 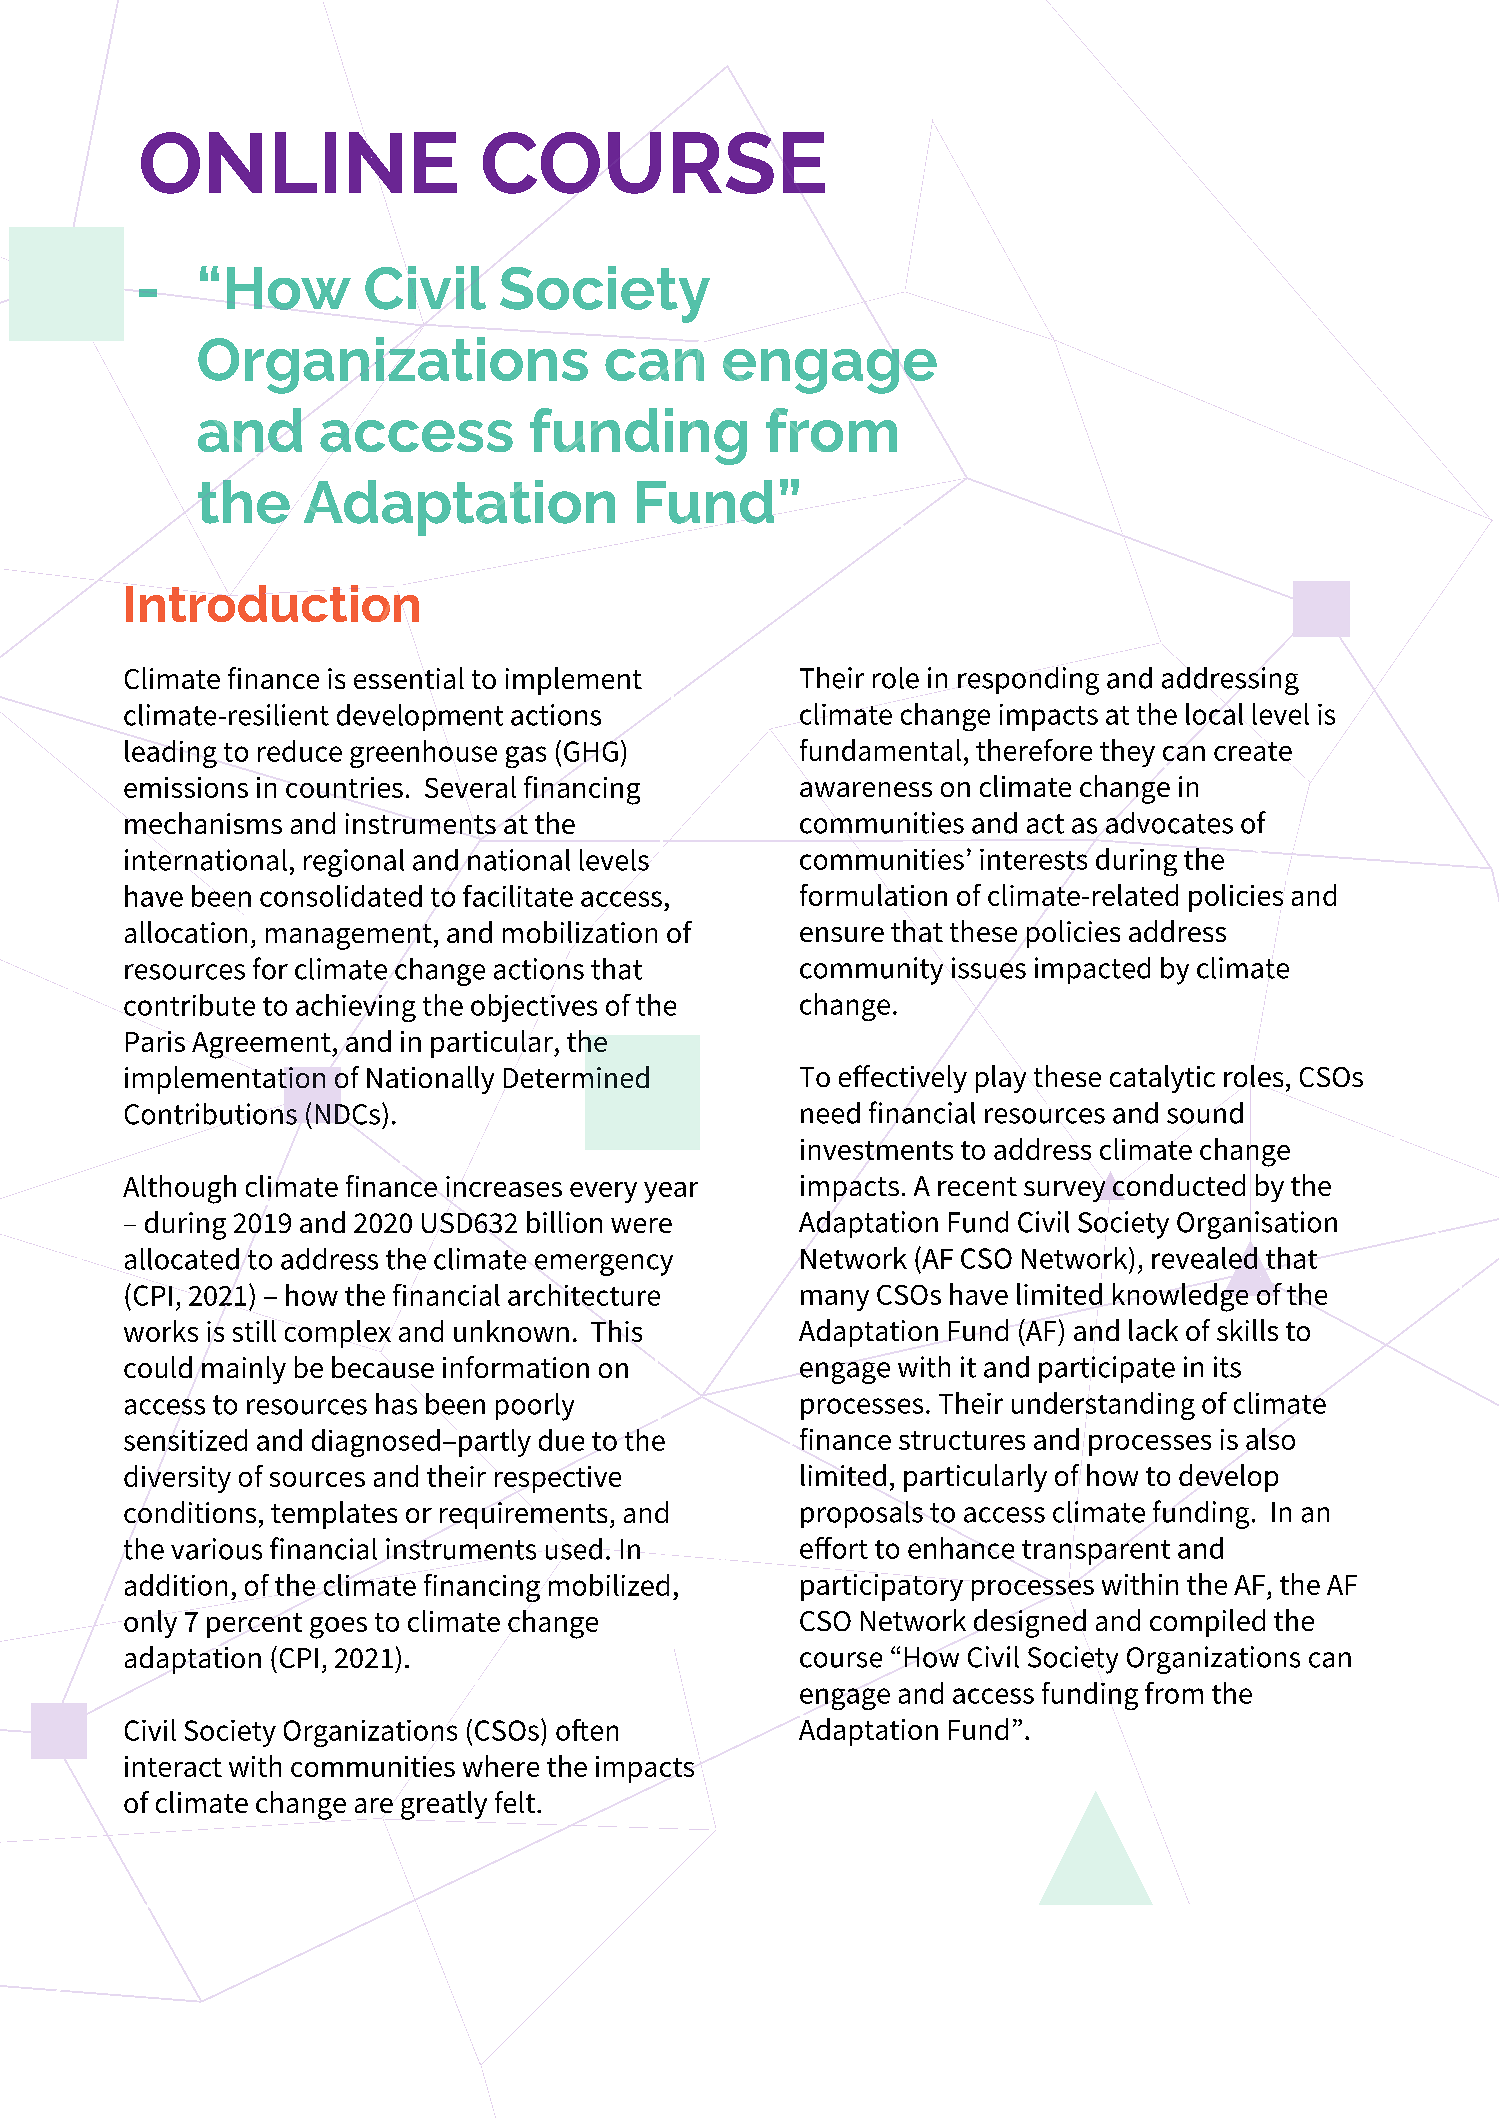 What do you see at coordinates (1204, 1258) in the screenshot?
I see `revealed` at bounding box center [1204, 1258].
